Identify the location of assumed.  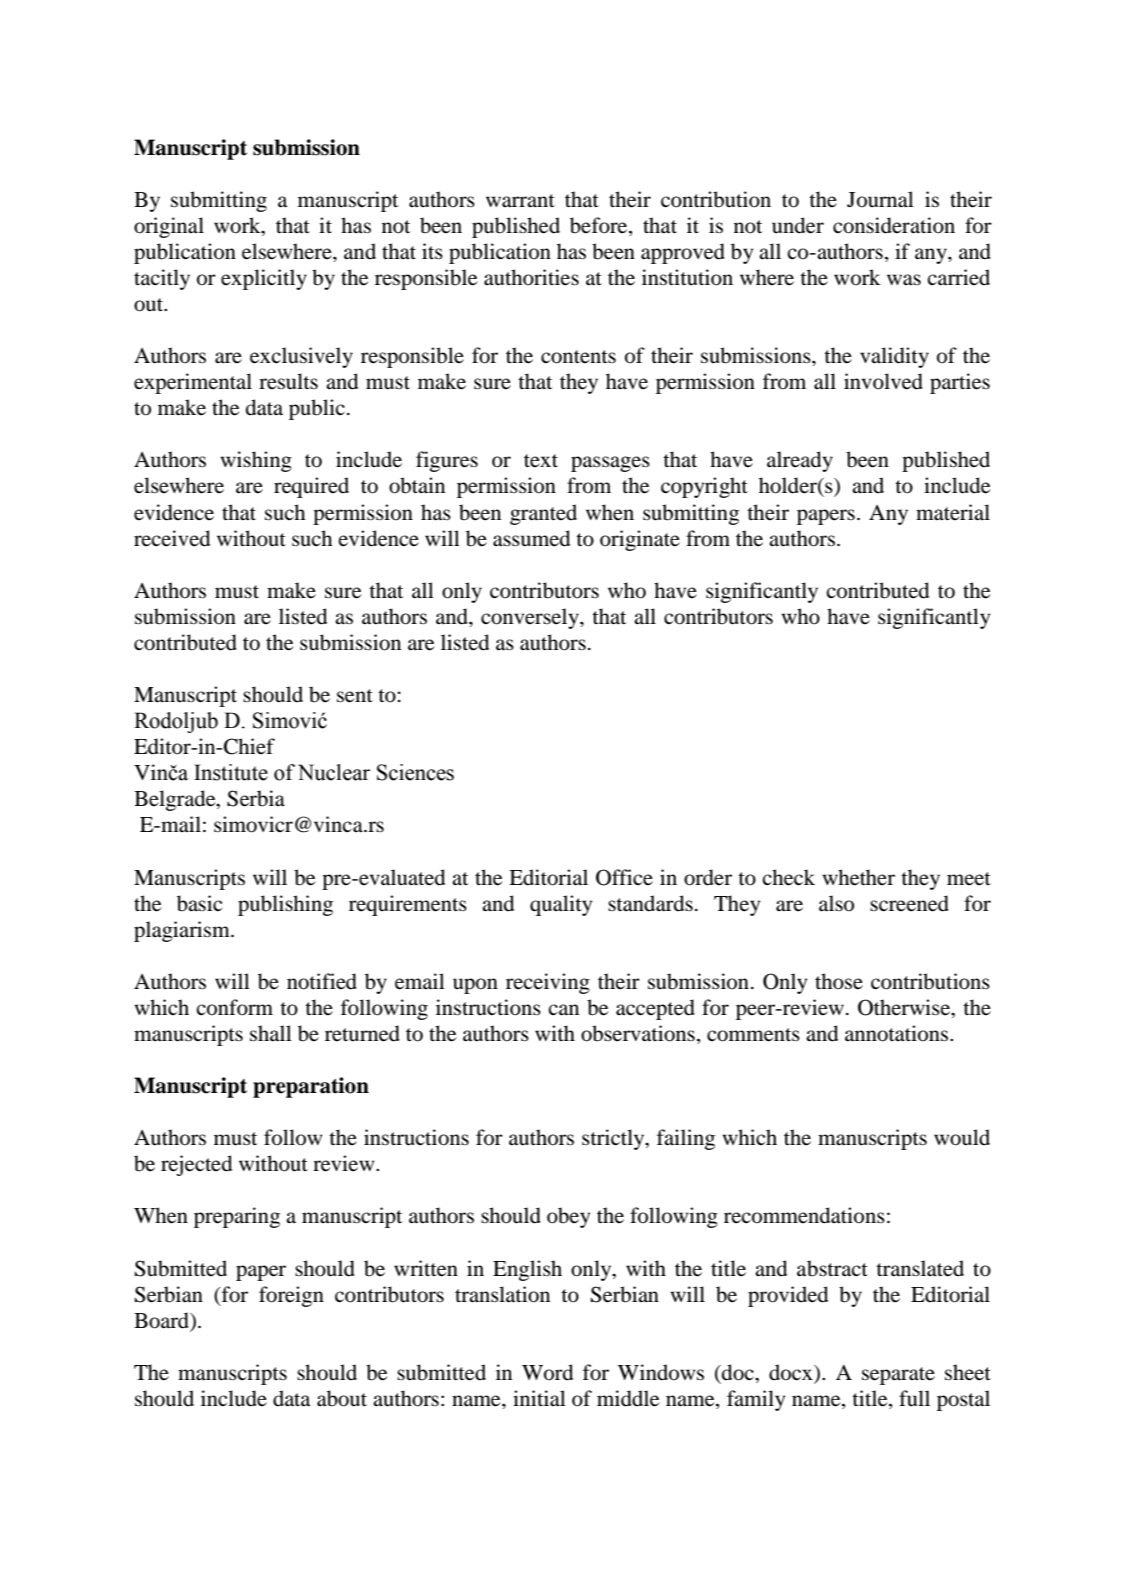
(531, 538).
